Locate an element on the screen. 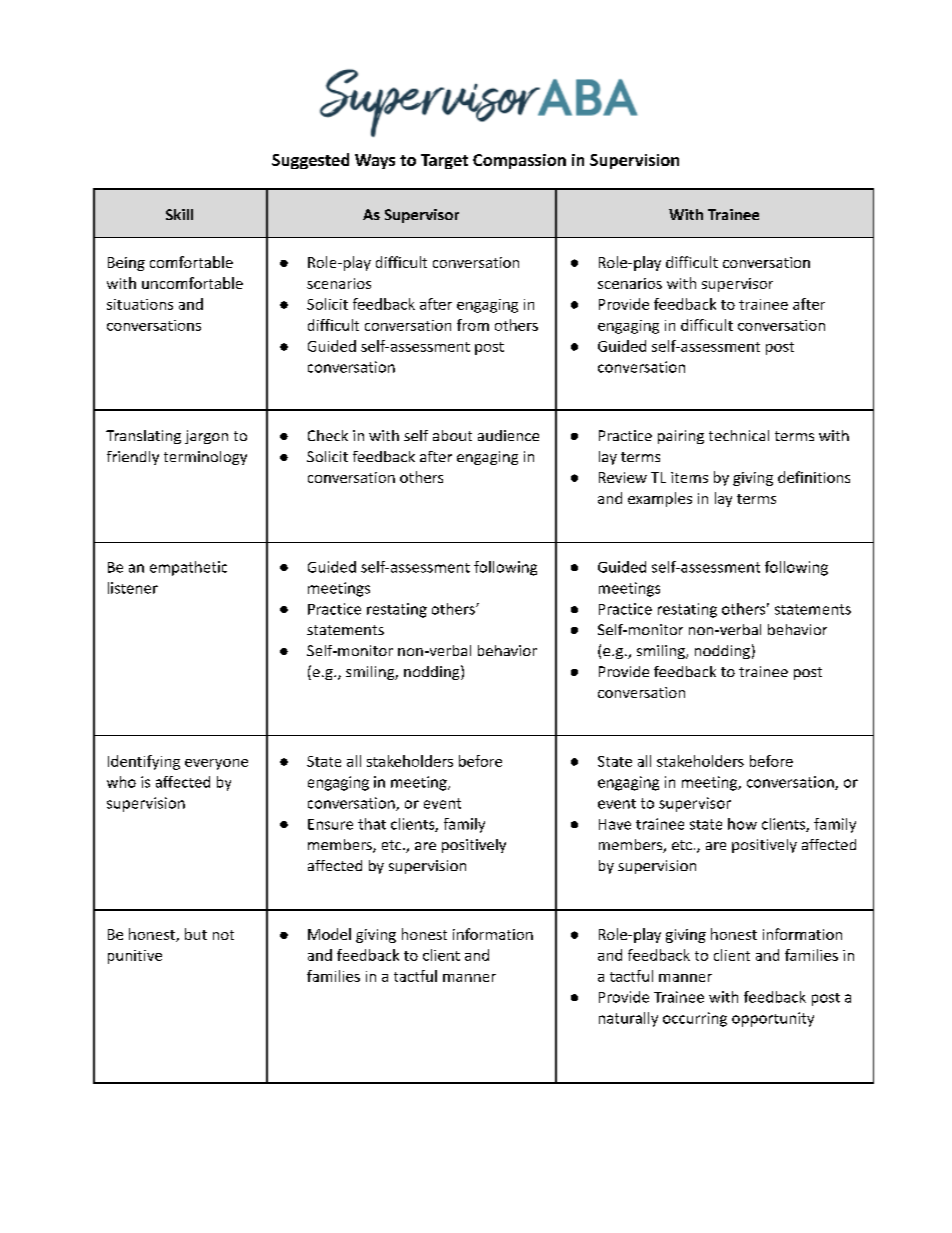 This screenshot has height=1233, width=952. Compassion is located at coordinates (519, 161).
